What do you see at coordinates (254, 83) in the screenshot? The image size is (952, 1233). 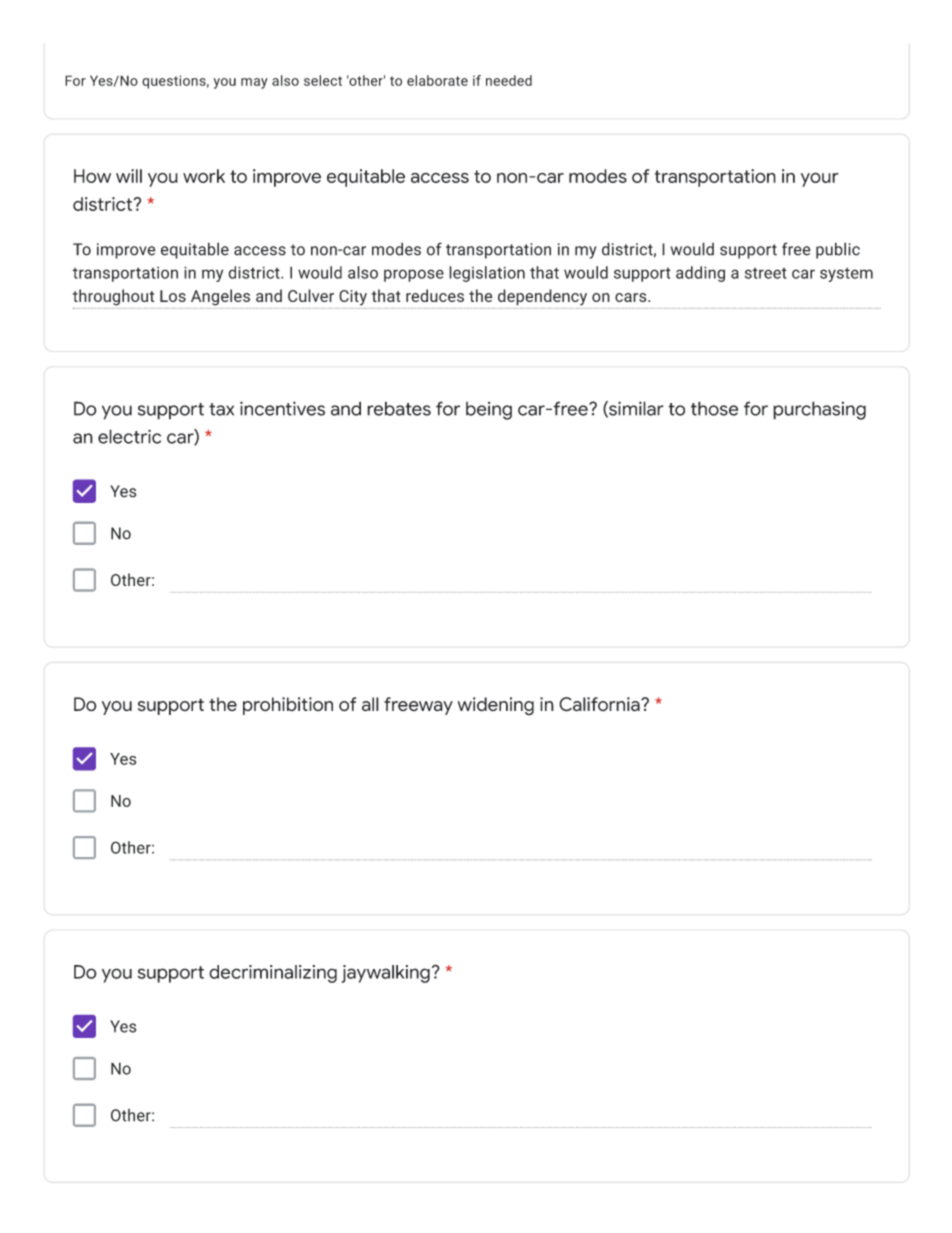 I see `may` at bounding box center [254, 83].
